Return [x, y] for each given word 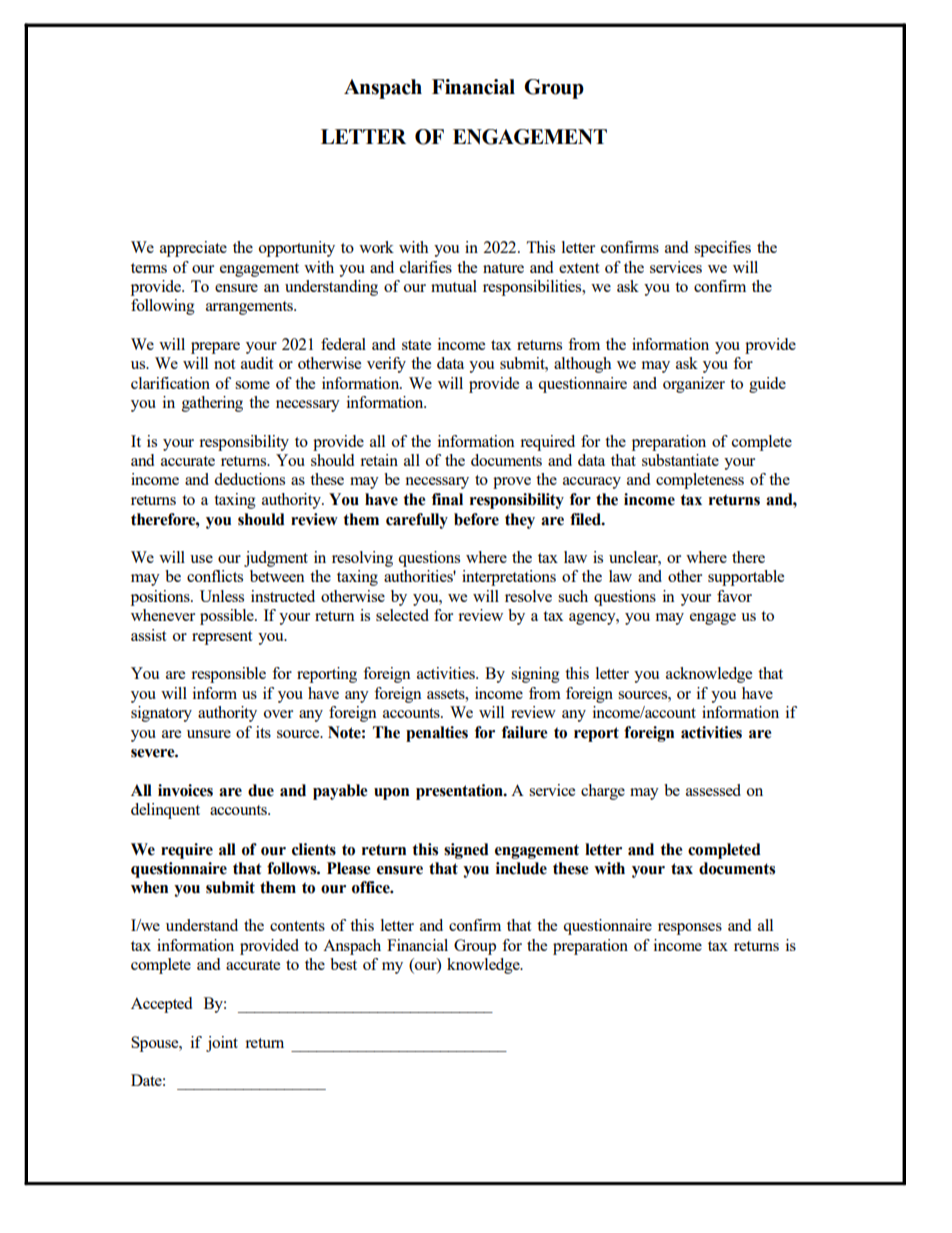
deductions [249, 479]
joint [222, 1044]
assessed [713, 790]
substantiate [680, 460]
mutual [454, 286]
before [476, 519]
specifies [722, 249]
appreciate [193, 249]
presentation [460, 792]
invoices [185, 790]
